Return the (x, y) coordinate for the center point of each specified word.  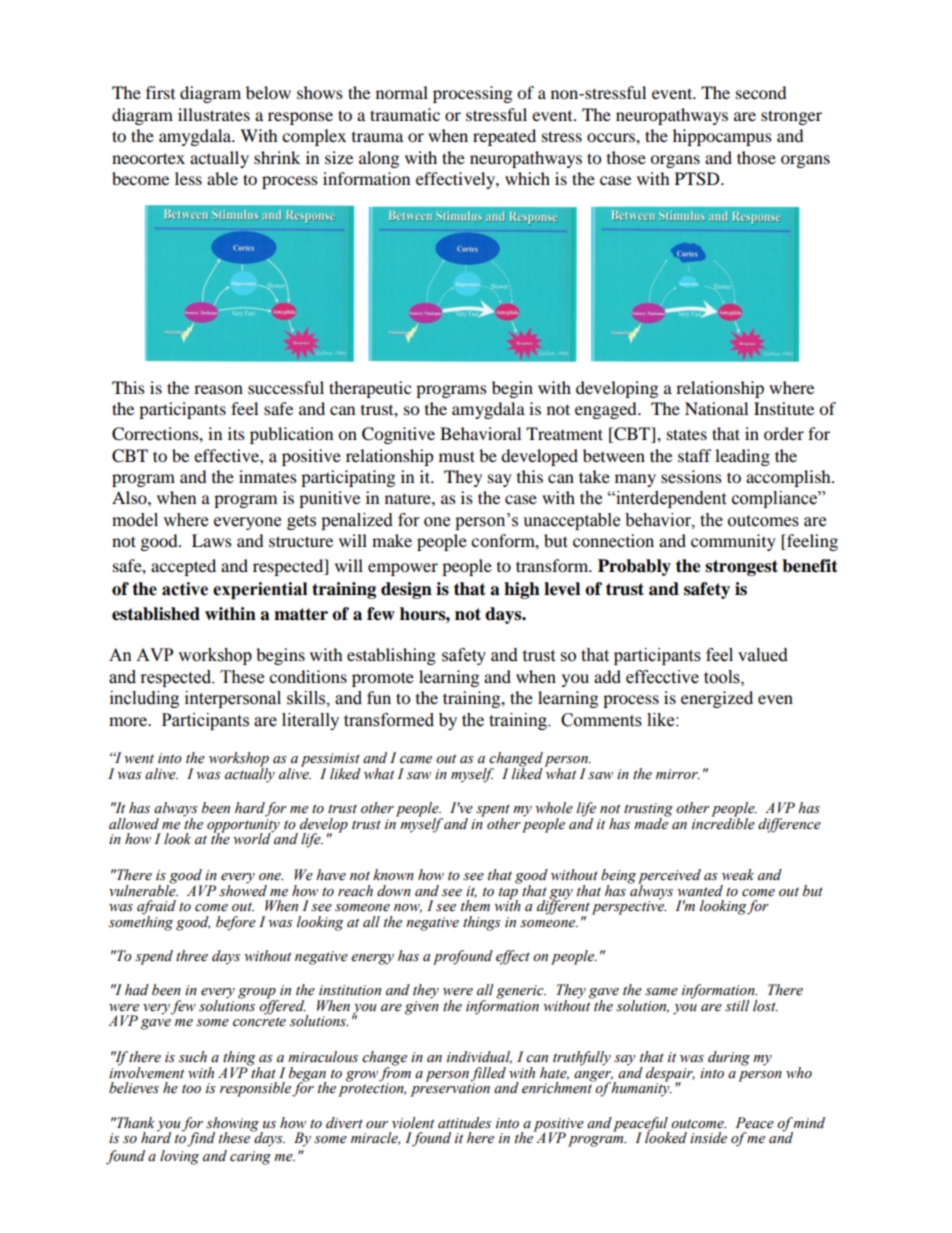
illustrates (214, 114)
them (475, 906)
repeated (504, 137)
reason (218, 389)
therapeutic (370, 389)
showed (243, 889)
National (716, 408)
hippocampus (722, 137)
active (185, 589)
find (201, 1139)
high (522, 590)
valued (763, 655)
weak (738, 875)
